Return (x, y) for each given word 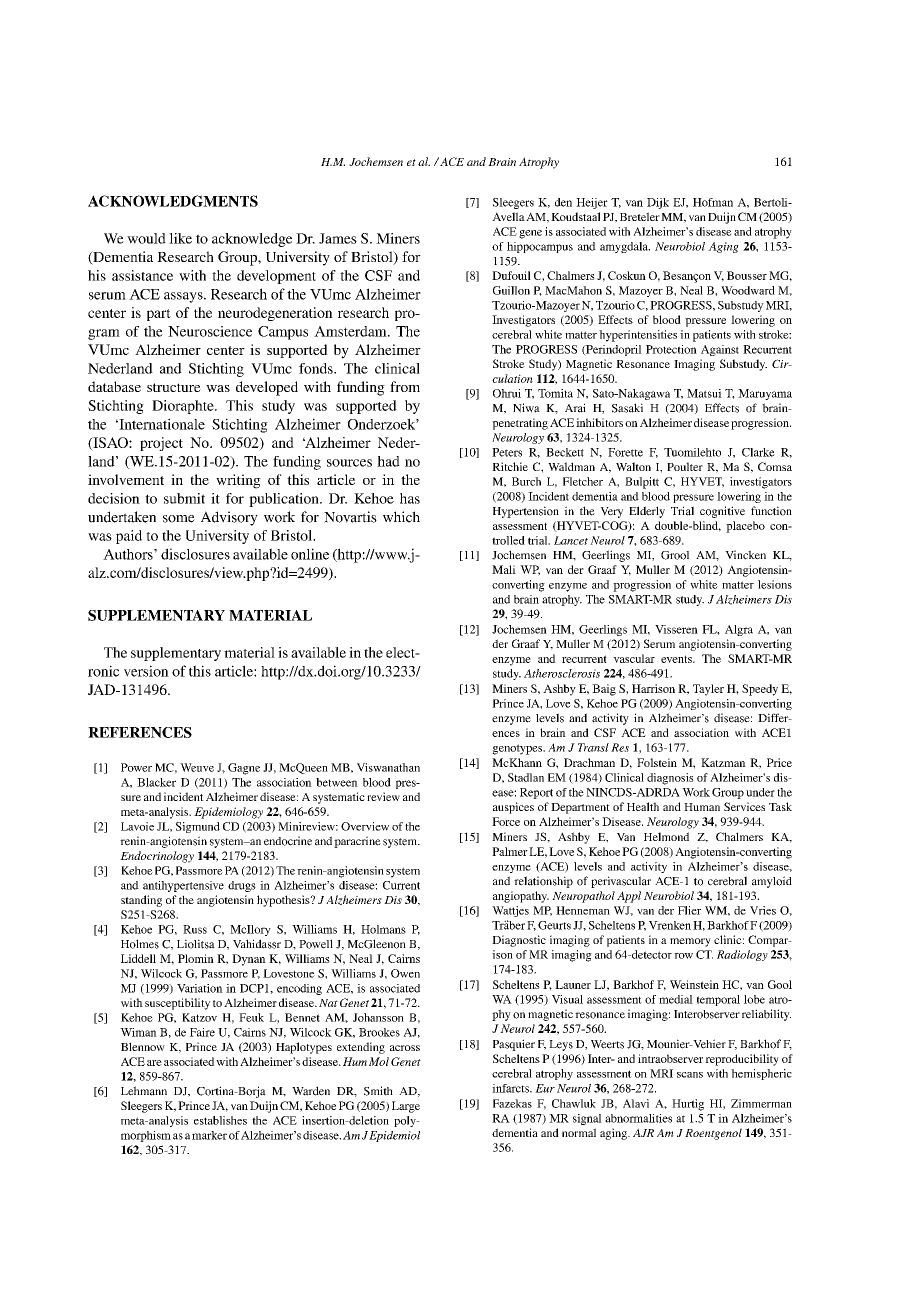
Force (506, 821)
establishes (220, 1120)
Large (406, 1107)
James (338, 238)
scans (690, 1075)
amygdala (625, 247)
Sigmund (198, 827)
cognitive (722, 512)
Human (702, 807)
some (179, 519)
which (401, 517)
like (180, 238)
